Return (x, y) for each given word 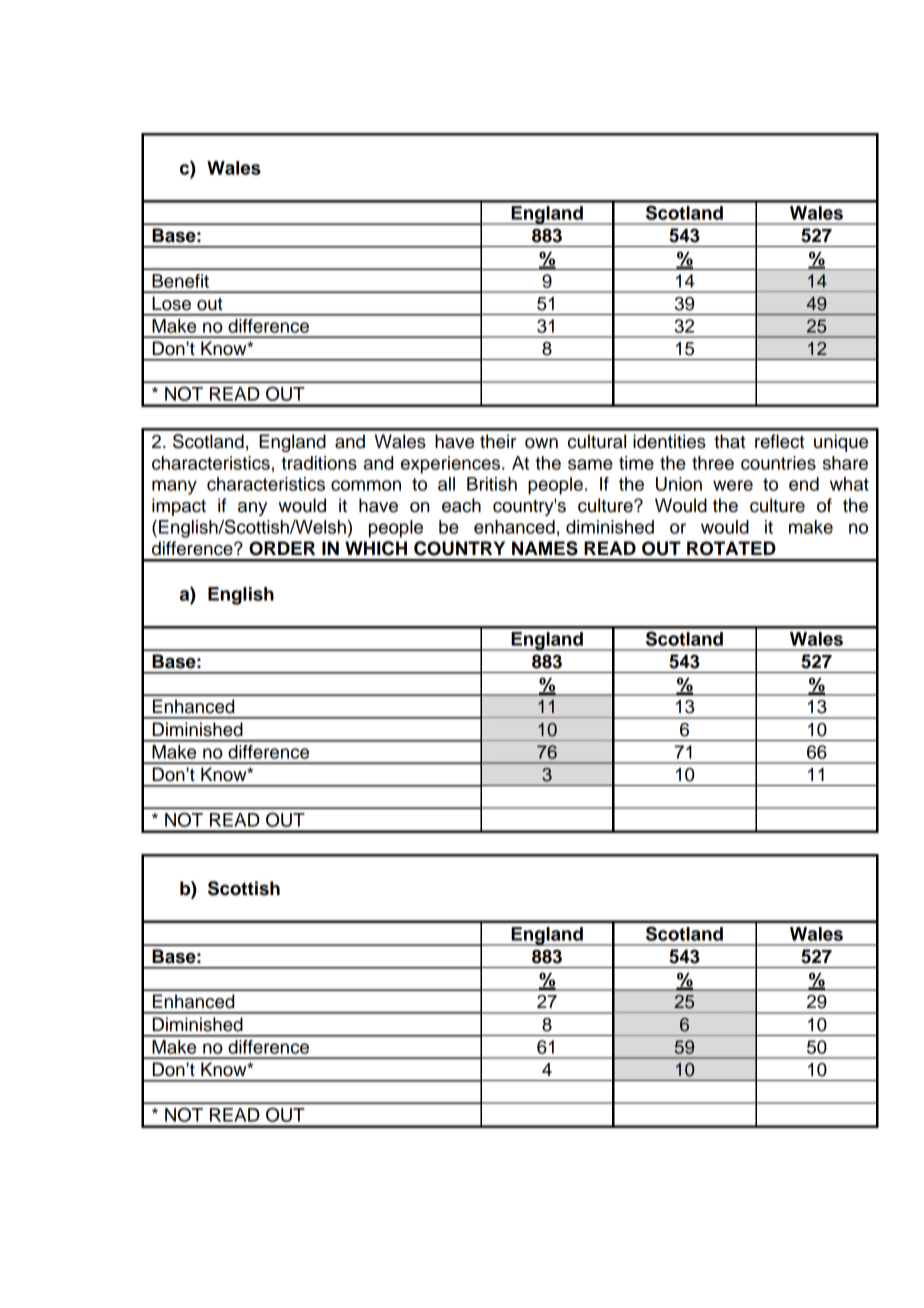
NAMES (545, 548)
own (541, 443)
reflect (779, 441)
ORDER (282, 548)
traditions (319, 463)
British (492, 484)
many (174, 487)
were (733, 485)
